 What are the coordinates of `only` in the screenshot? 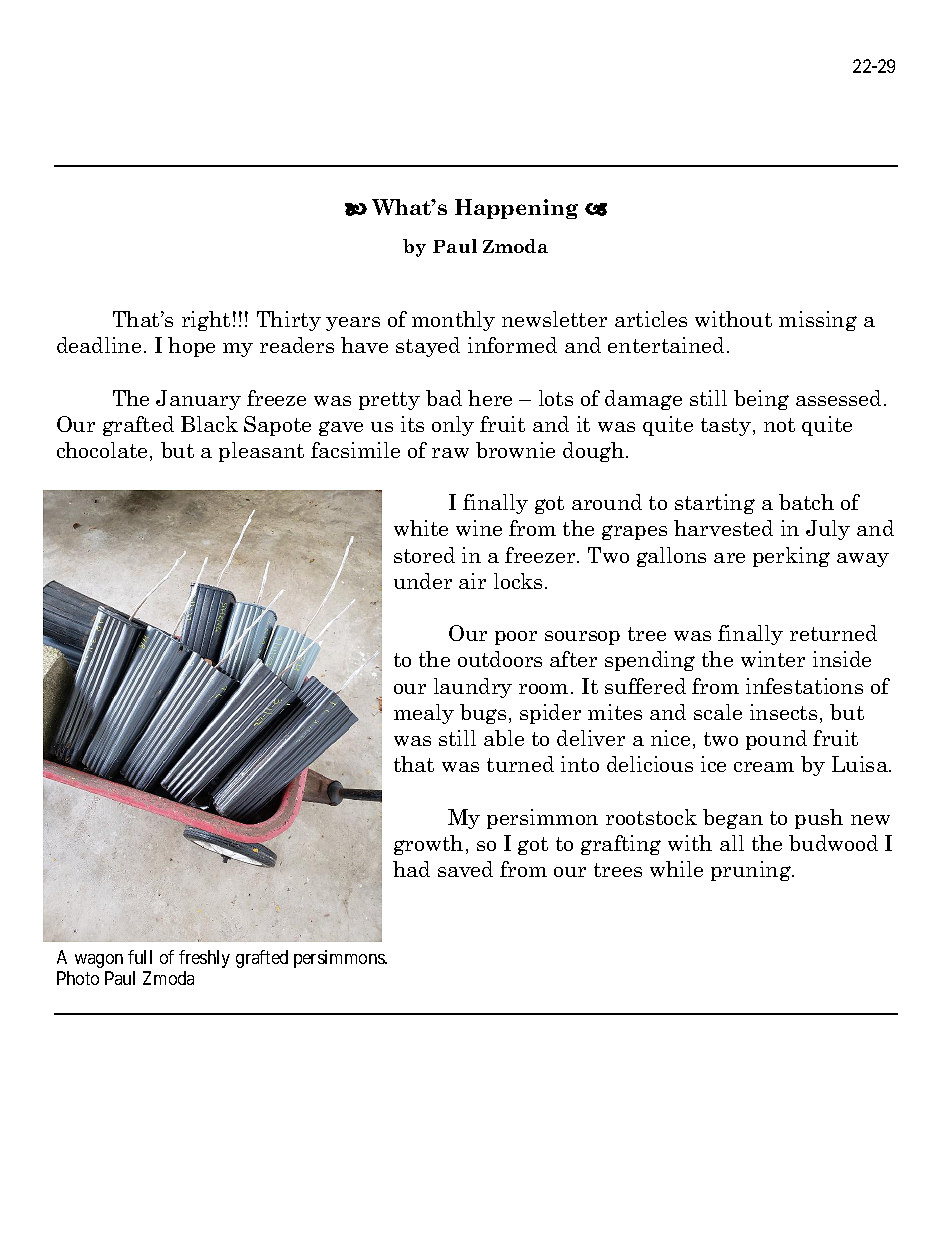 It's located at (453, 426).
